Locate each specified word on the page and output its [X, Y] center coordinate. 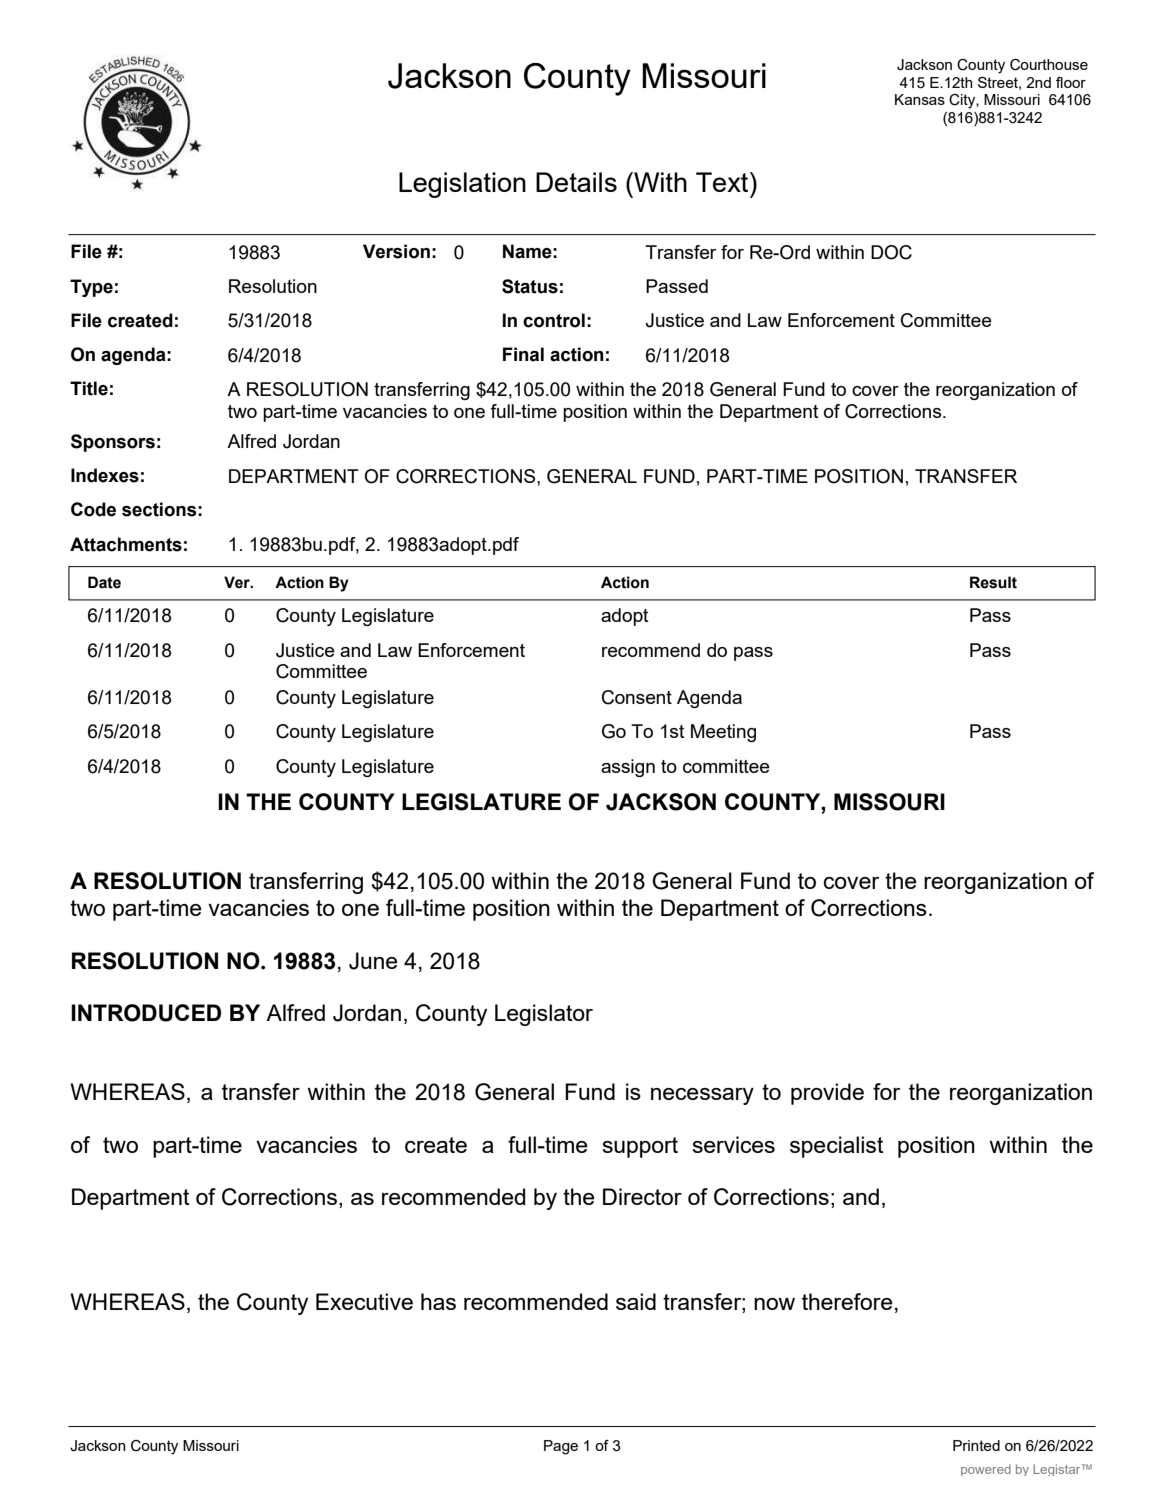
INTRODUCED [146, 1013]
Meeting [723, 733]
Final [523, 354]
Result [993, 582]
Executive [364, 1301]
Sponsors [113, 443]
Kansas [920, 99]
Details [576, 182]
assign [628, 768]
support [640, 1147]
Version [396, 251]
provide [827, 1094]
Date [104, 582]
